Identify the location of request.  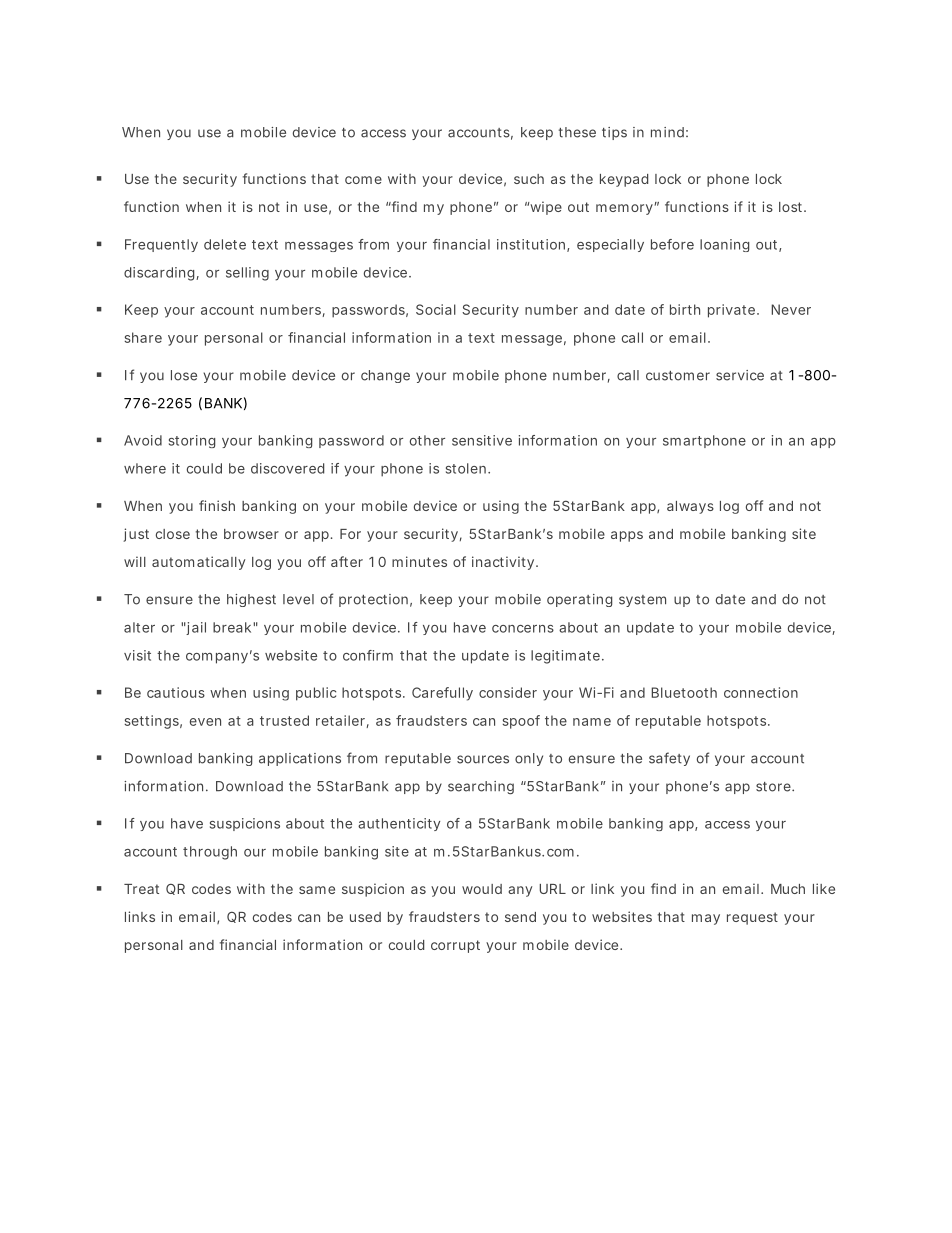
(752, 918).
